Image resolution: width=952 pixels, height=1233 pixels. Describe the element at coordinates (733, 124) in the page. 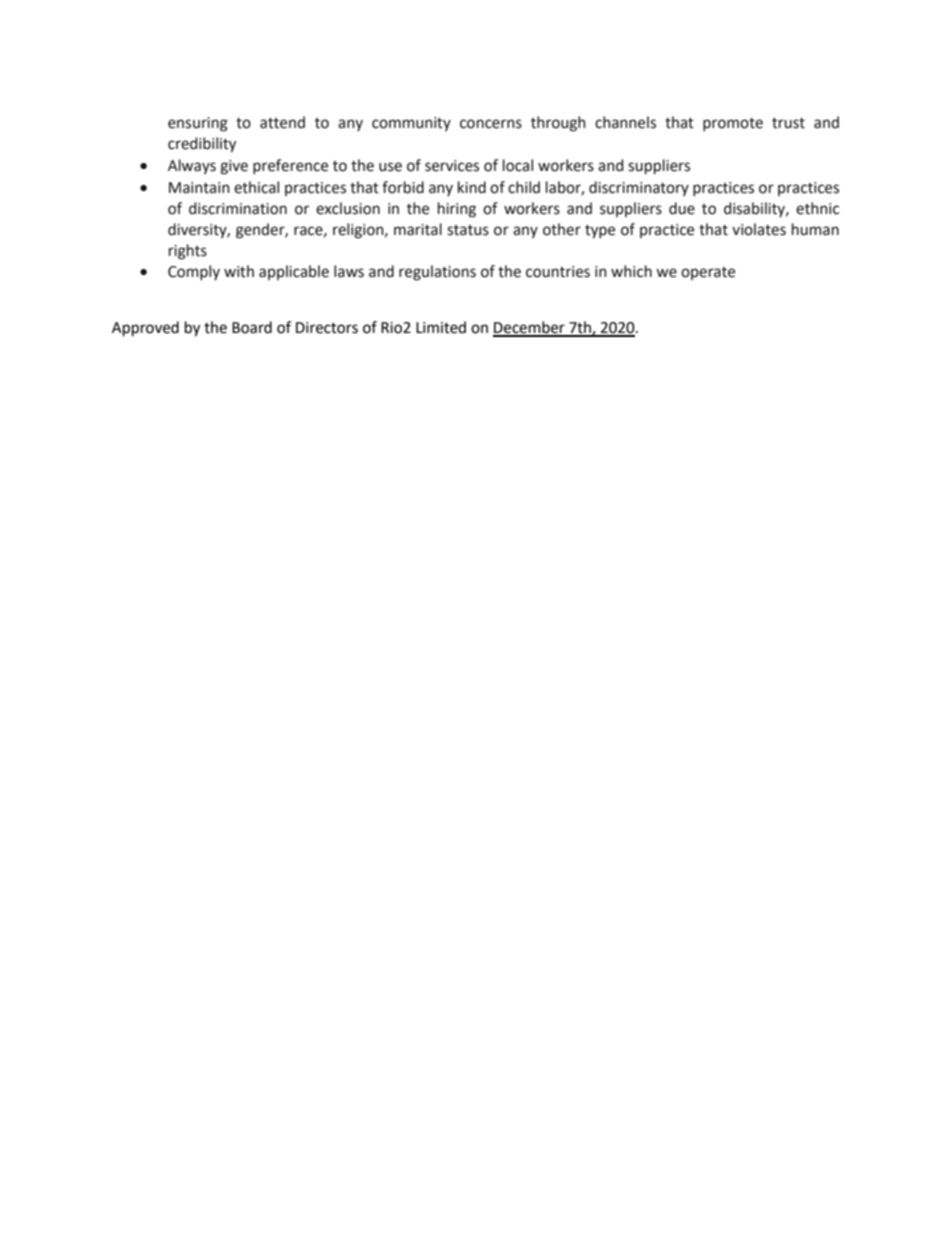

I see `promote` at that location.
